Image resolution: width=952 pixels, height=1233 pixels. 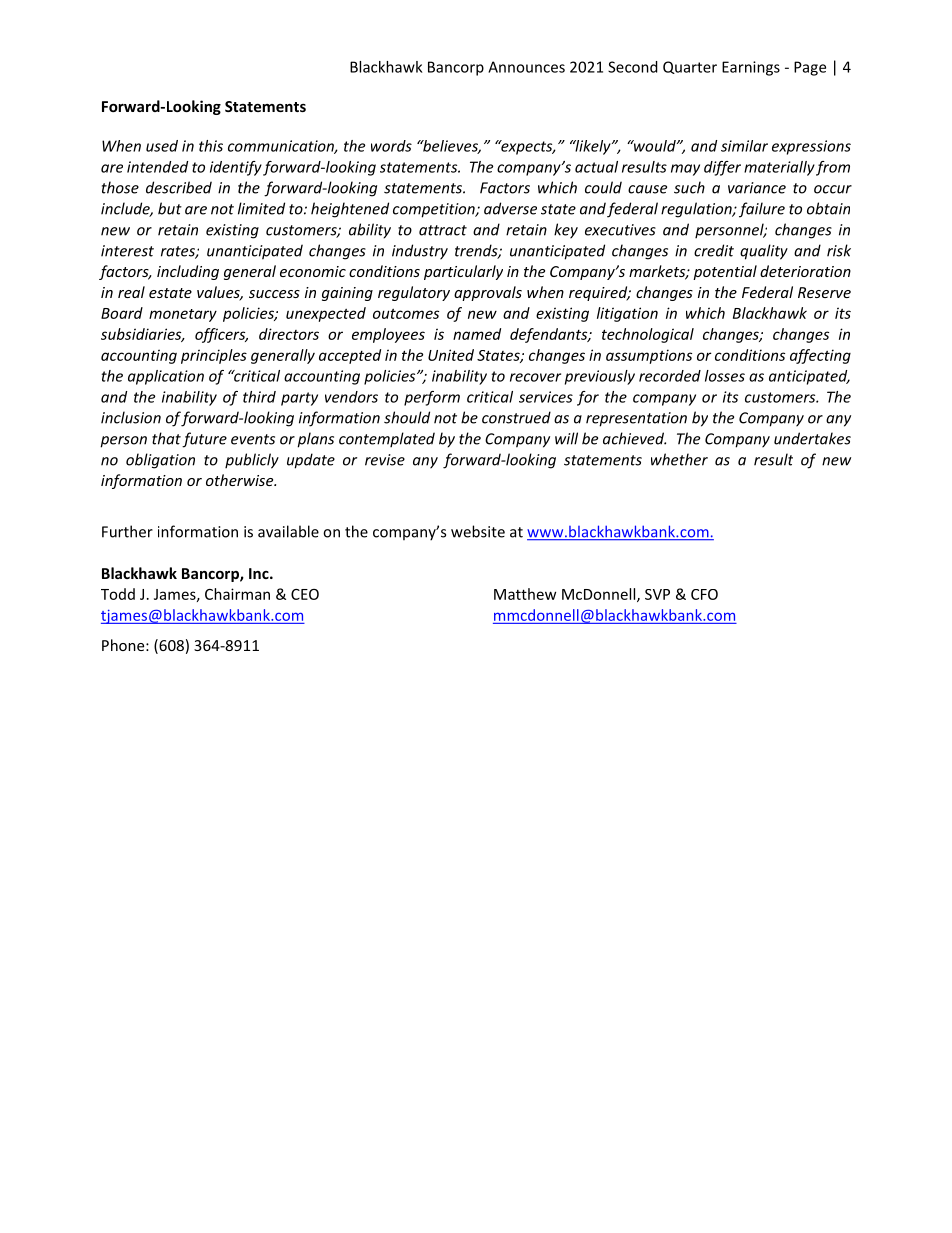 What do you see at coordinates (420, 252) in the screenshot?
I see `industry` at bounding box center [420, 252].
